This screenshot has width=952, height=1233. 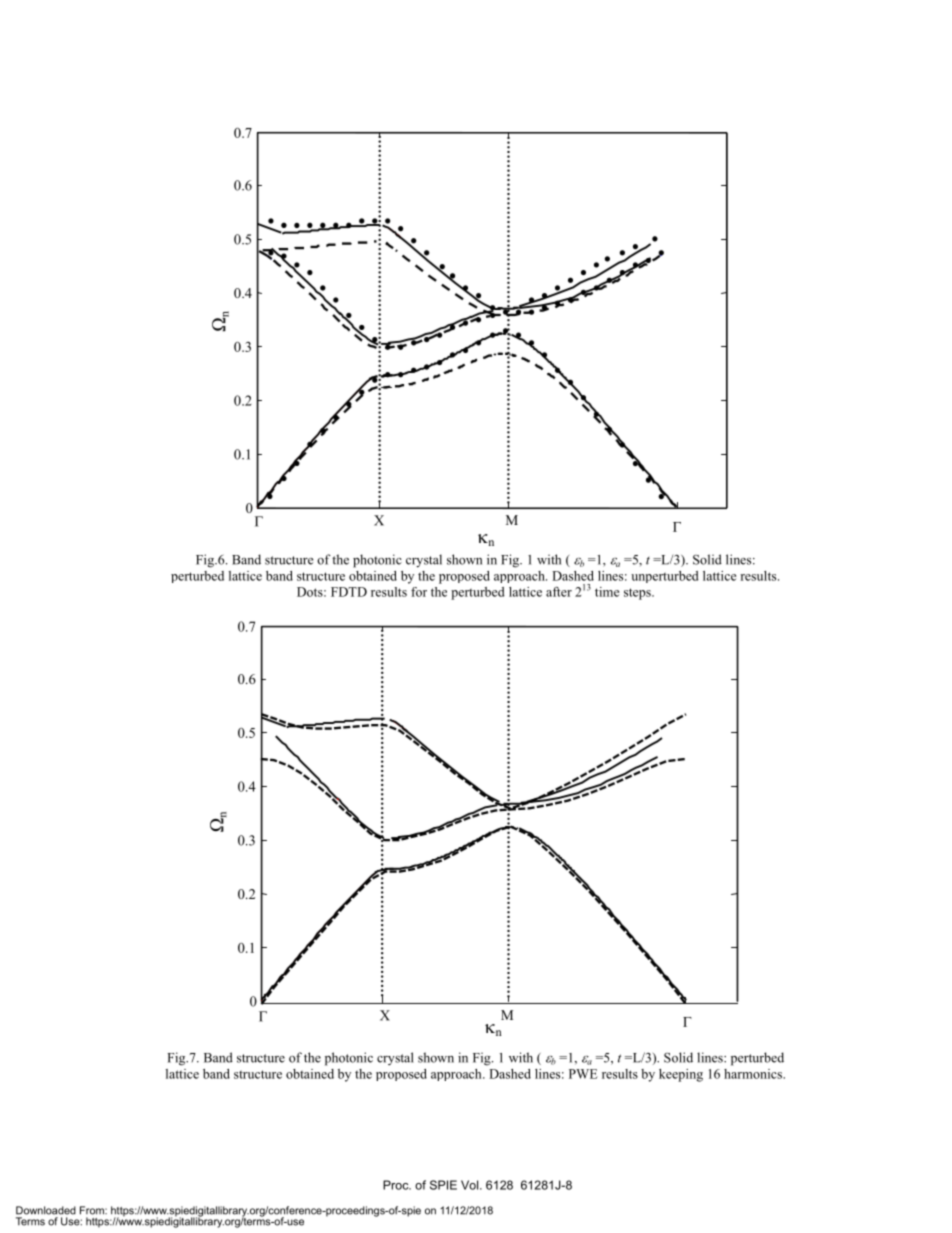 What do you see at coordinates (754, 1074) in the screenshot?
I see `harmonics` at bounding box center [754, 1074].
